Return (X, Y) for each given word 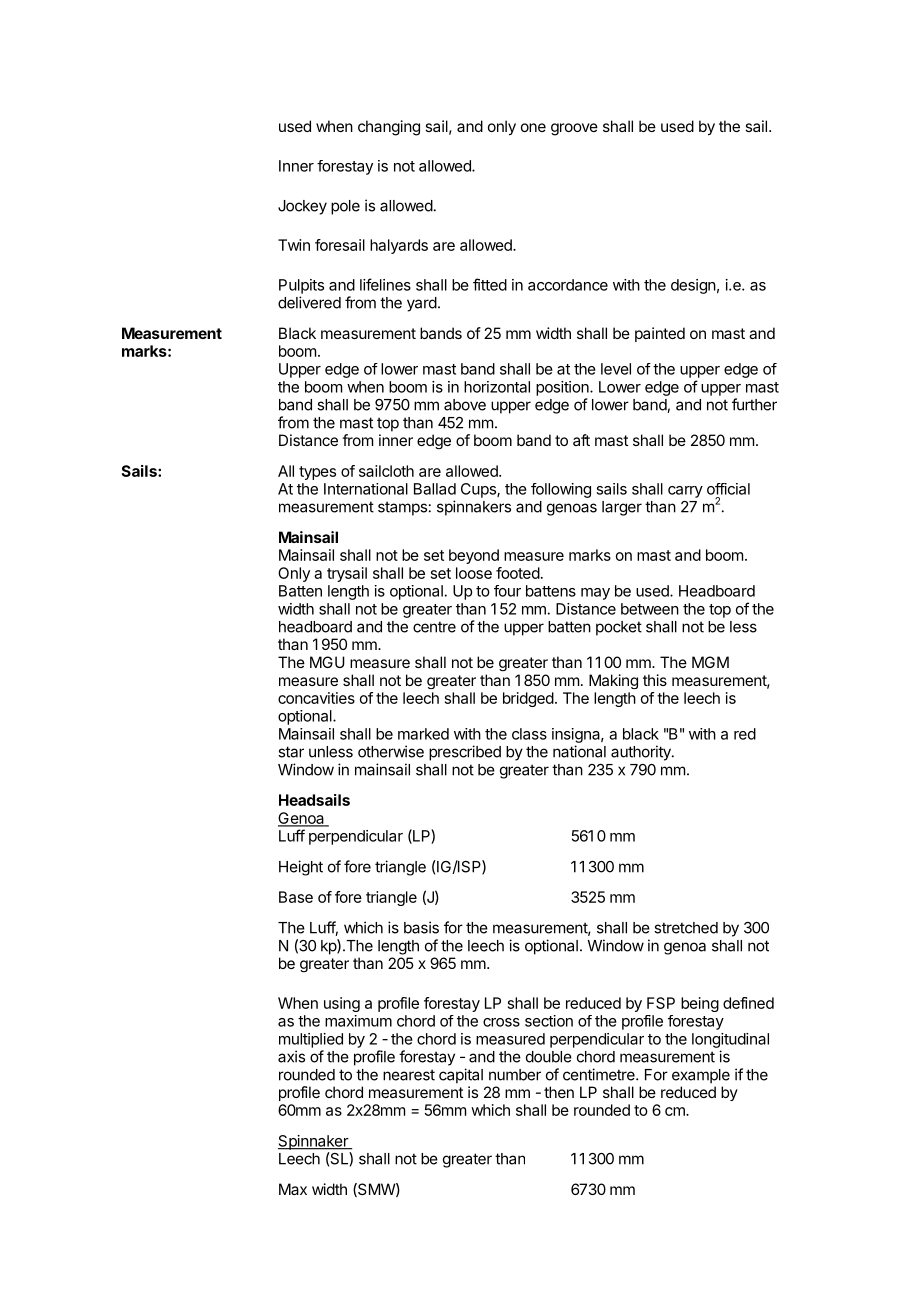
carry (685, 492)
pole (345, 207)
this (655, 680)
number (515, 1075)
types (317, 473)
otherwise (391, 751)
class (529, 734)
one (533, 127)
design (693, 286)
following (561, 490)
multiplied (311, 1040)
